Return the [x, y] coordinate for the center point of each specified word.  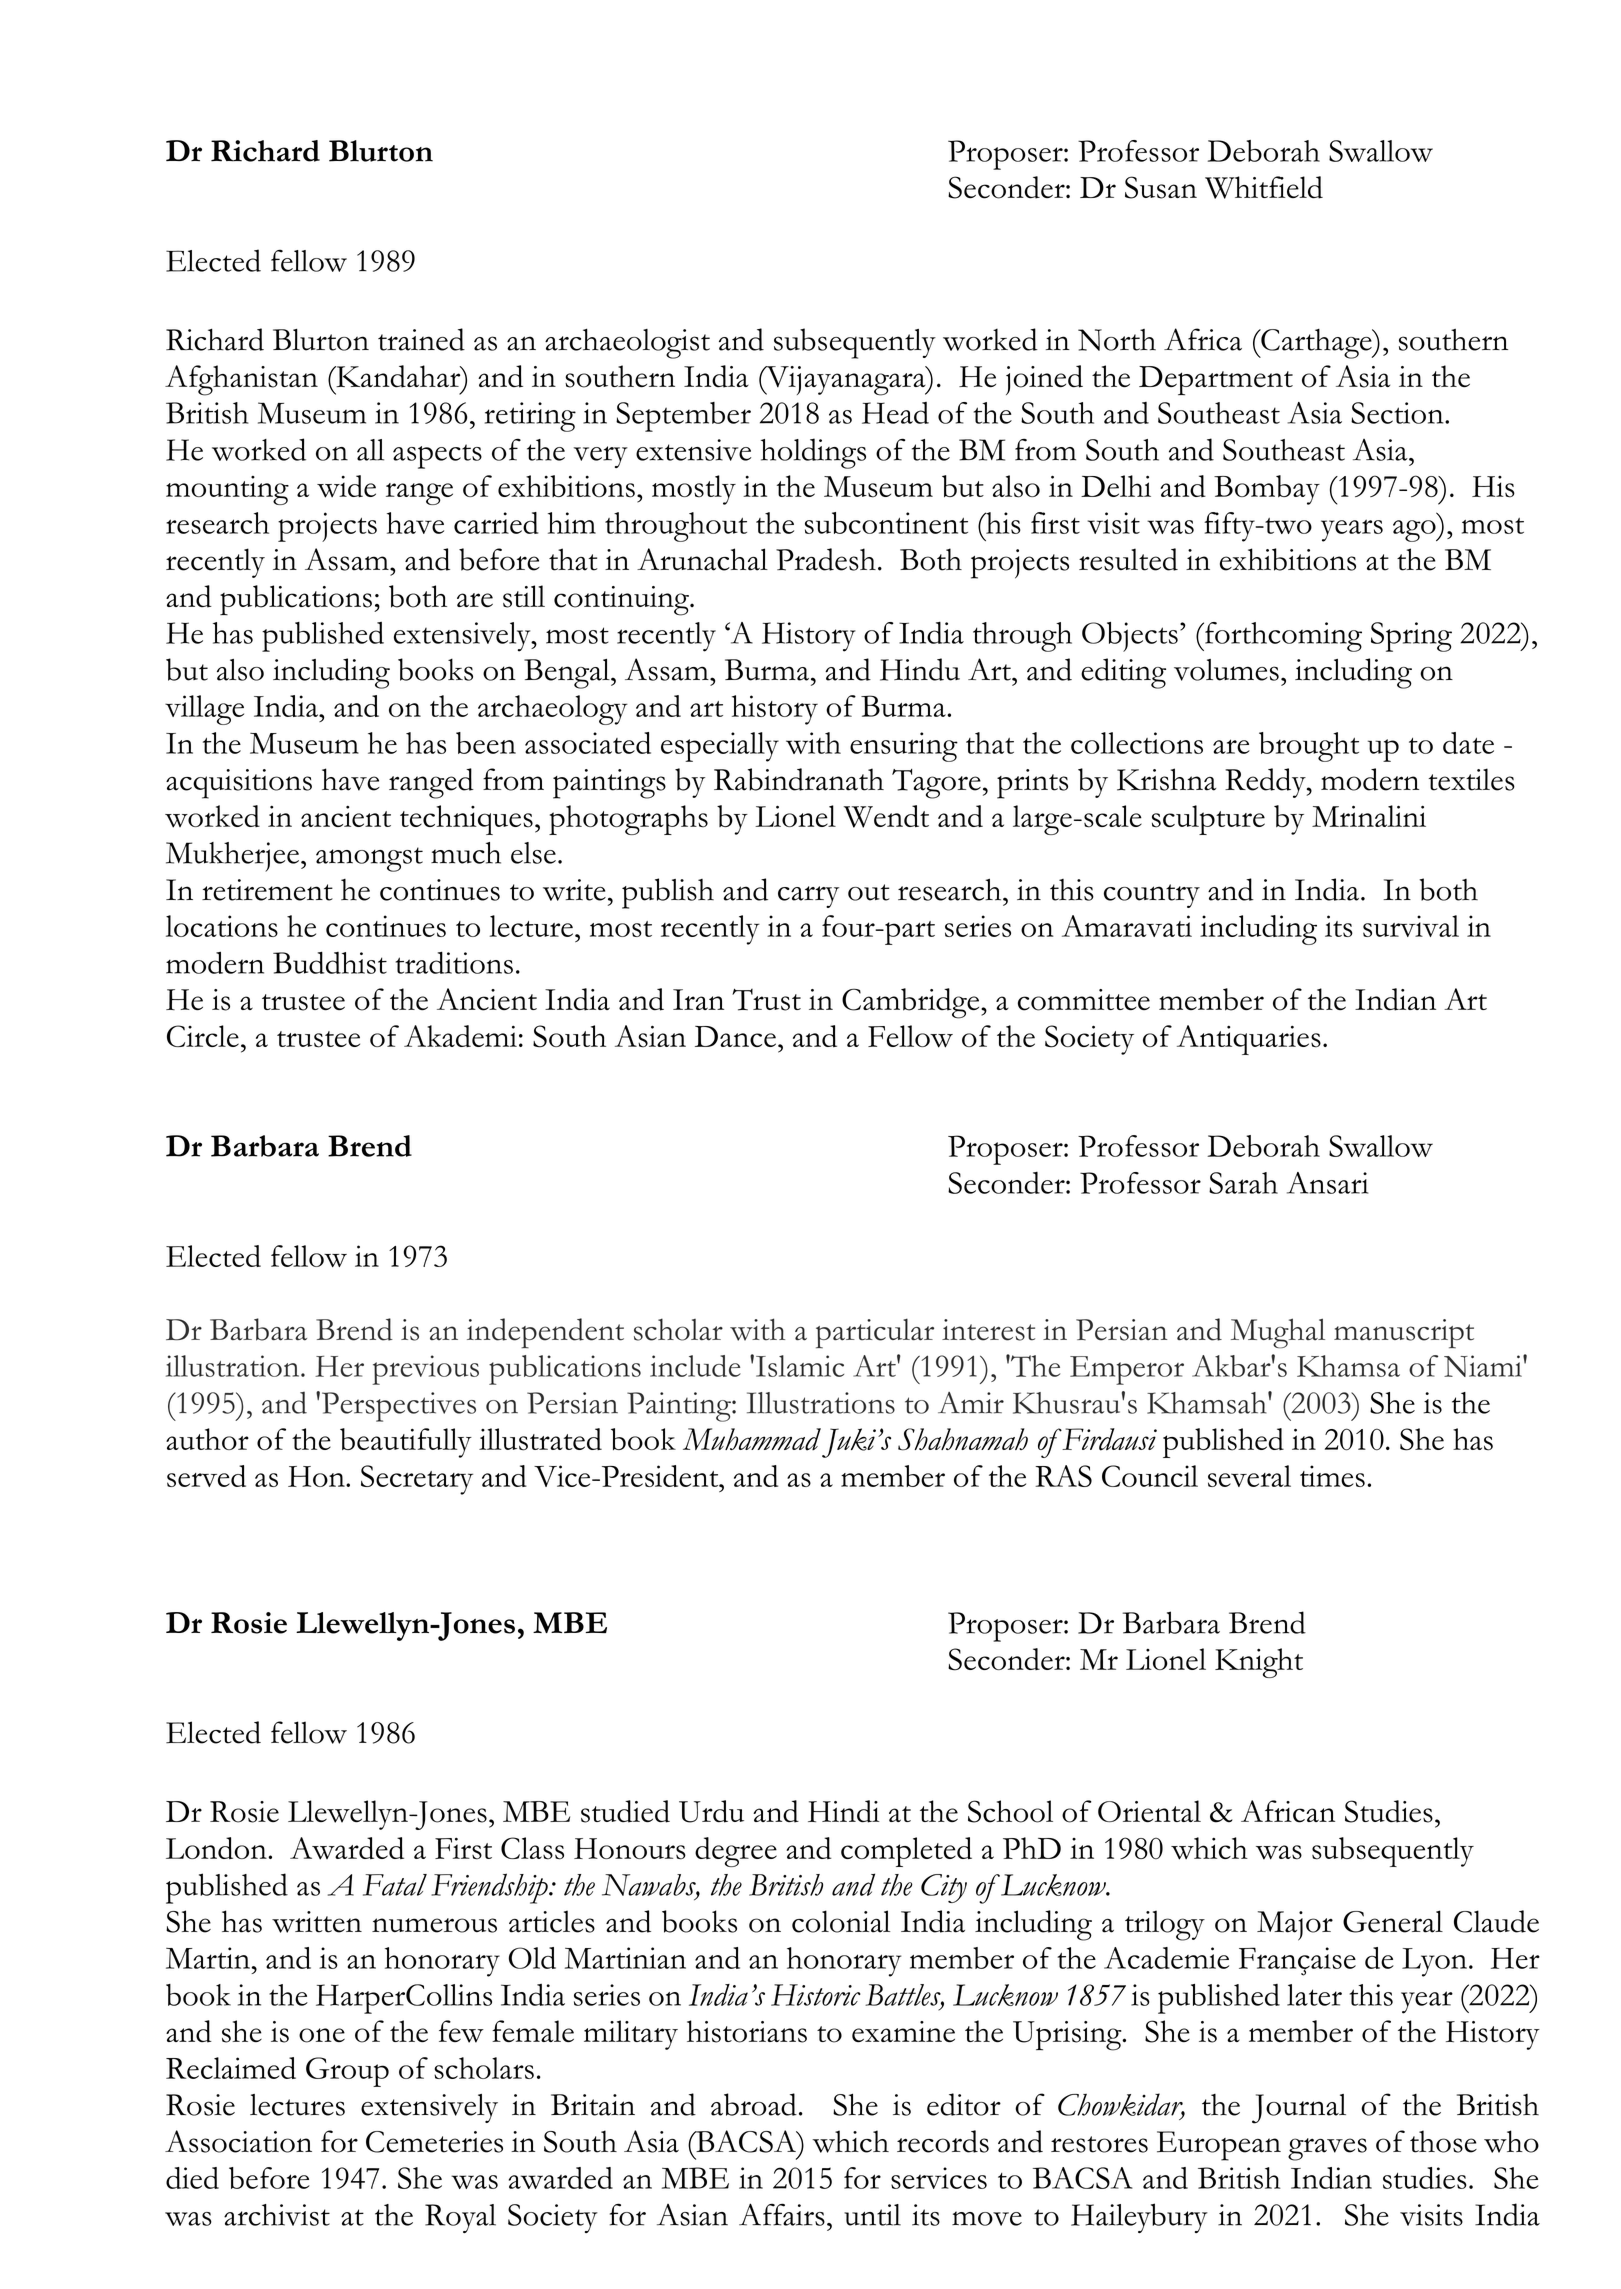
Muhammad [752, 1439]
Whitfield [1264, 187]
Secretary [417, 1480]
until [872, 2215]
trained [421, 339]
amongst [369, 859]
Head [895, 413]
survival [1411, 926]
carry [808, 897]
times [1332, 1476]
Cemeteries [434, 2142]
